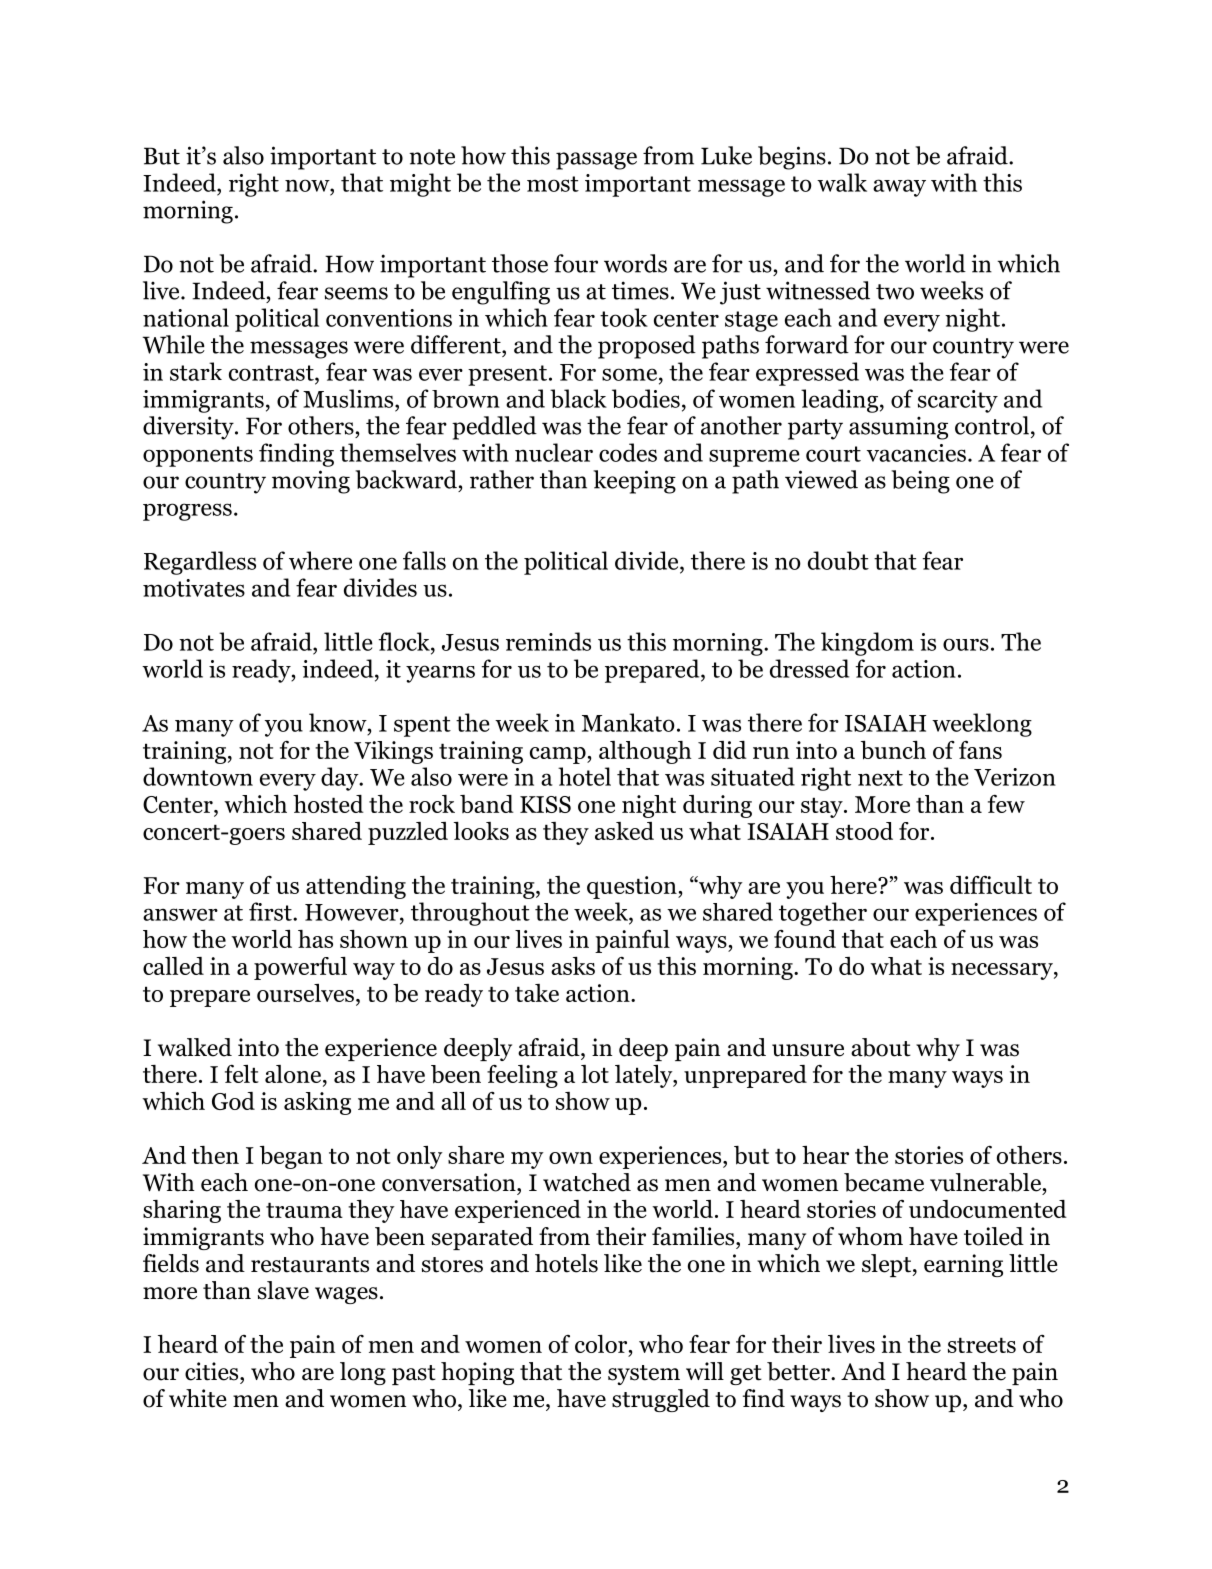  I want to click on hosted, so click(328, 804).
